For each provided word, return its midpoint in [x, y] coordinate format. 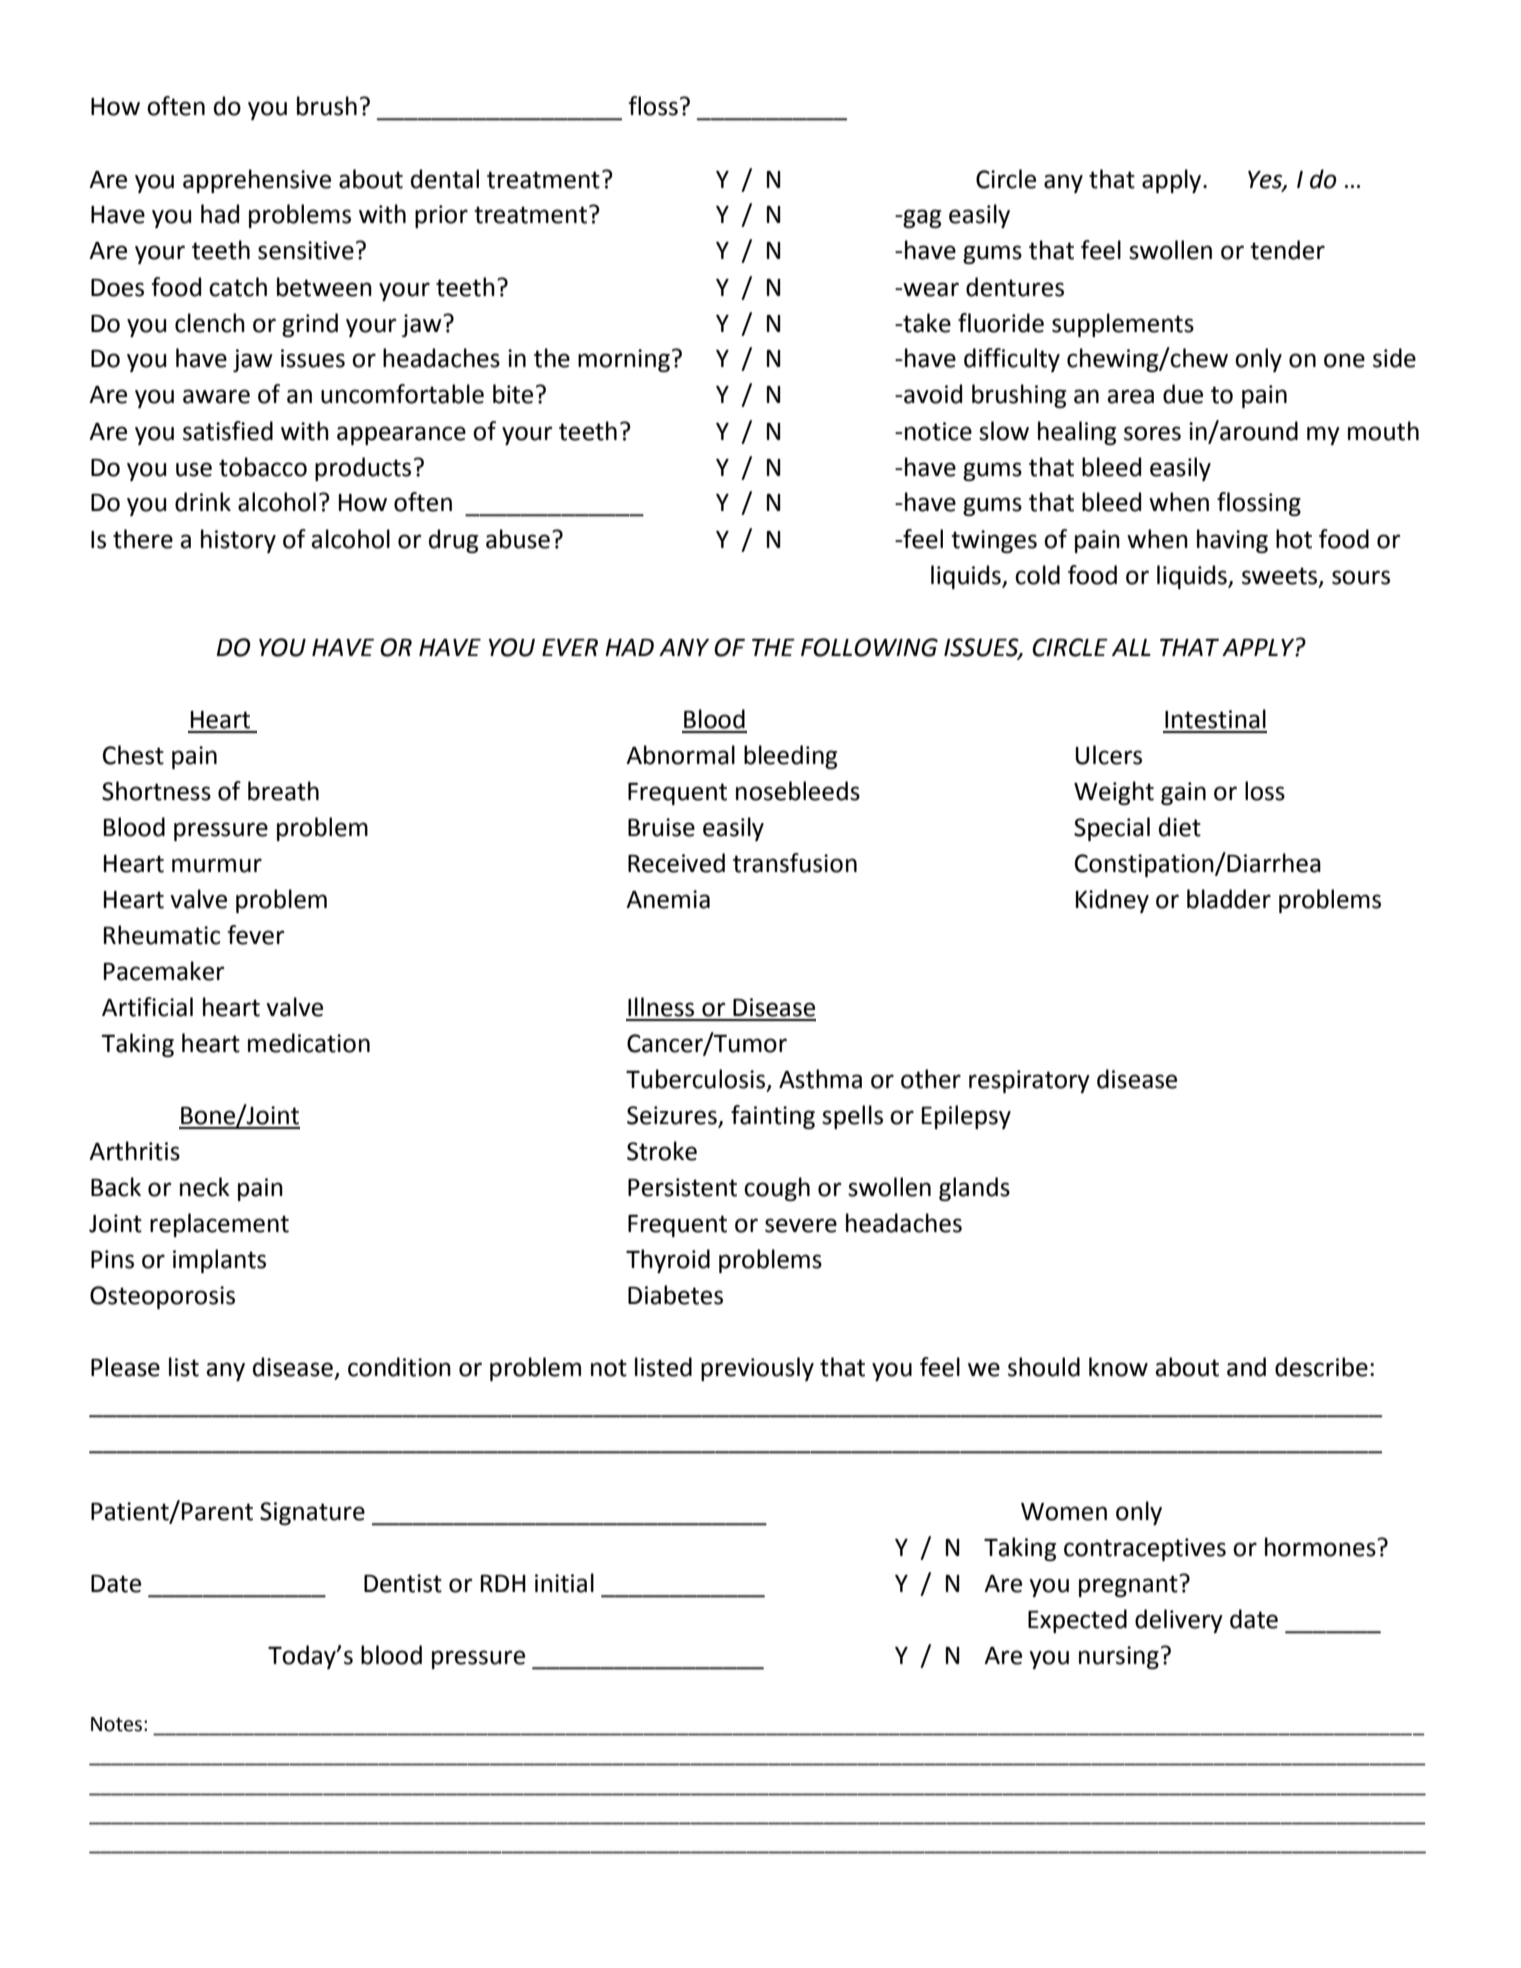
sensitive [306, 250]
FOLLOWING [869, 647]
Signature [312, 1513]
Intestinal [1215, 719]
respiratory [1029, 1081]
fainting [773, 1117]
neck [205, 1187]
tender [1287, 250]
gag [921, 218]
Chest [133, 755]
